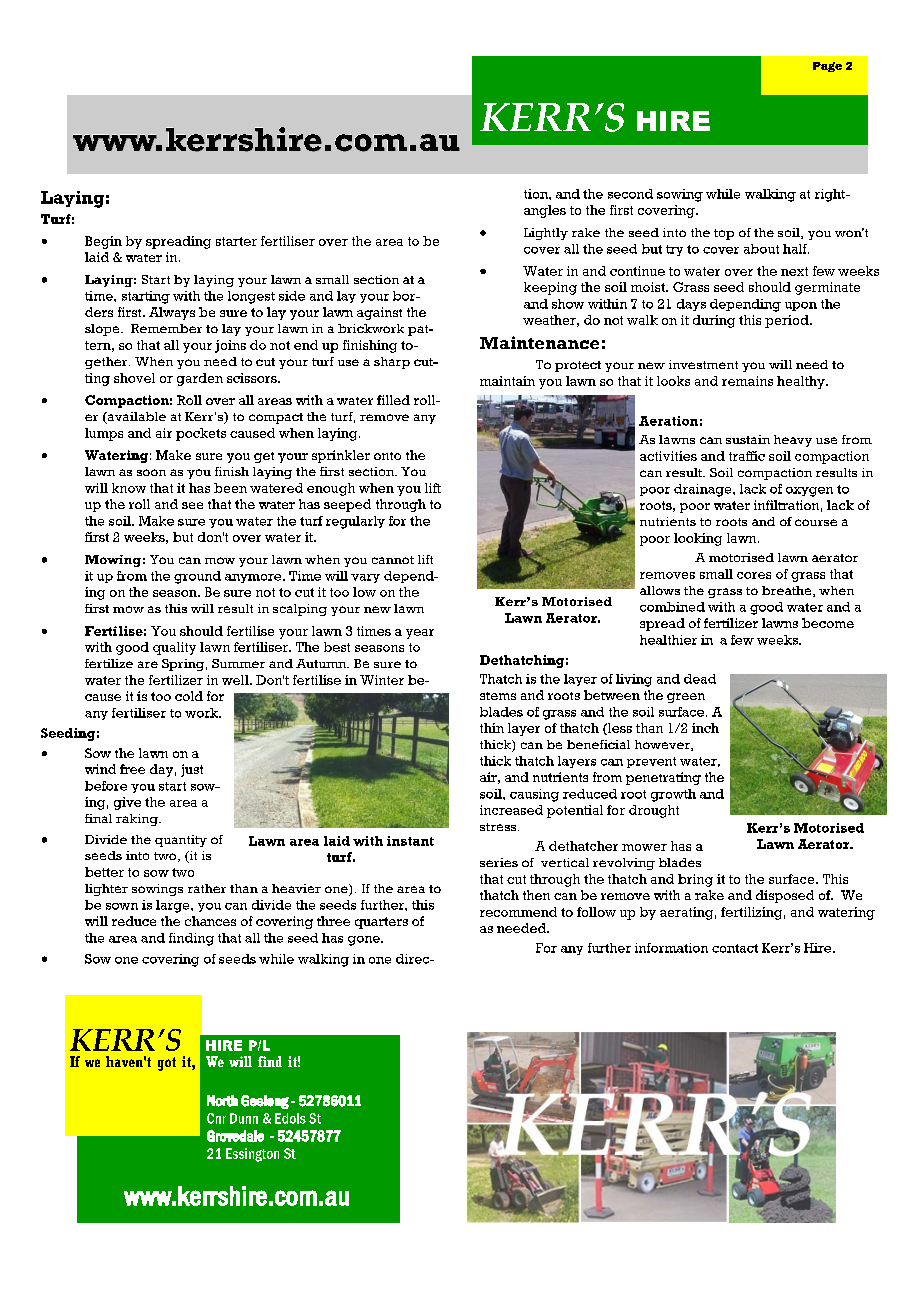  Describe the element at coordinates (704, 490) in the image. I see `drainage` at that location.
